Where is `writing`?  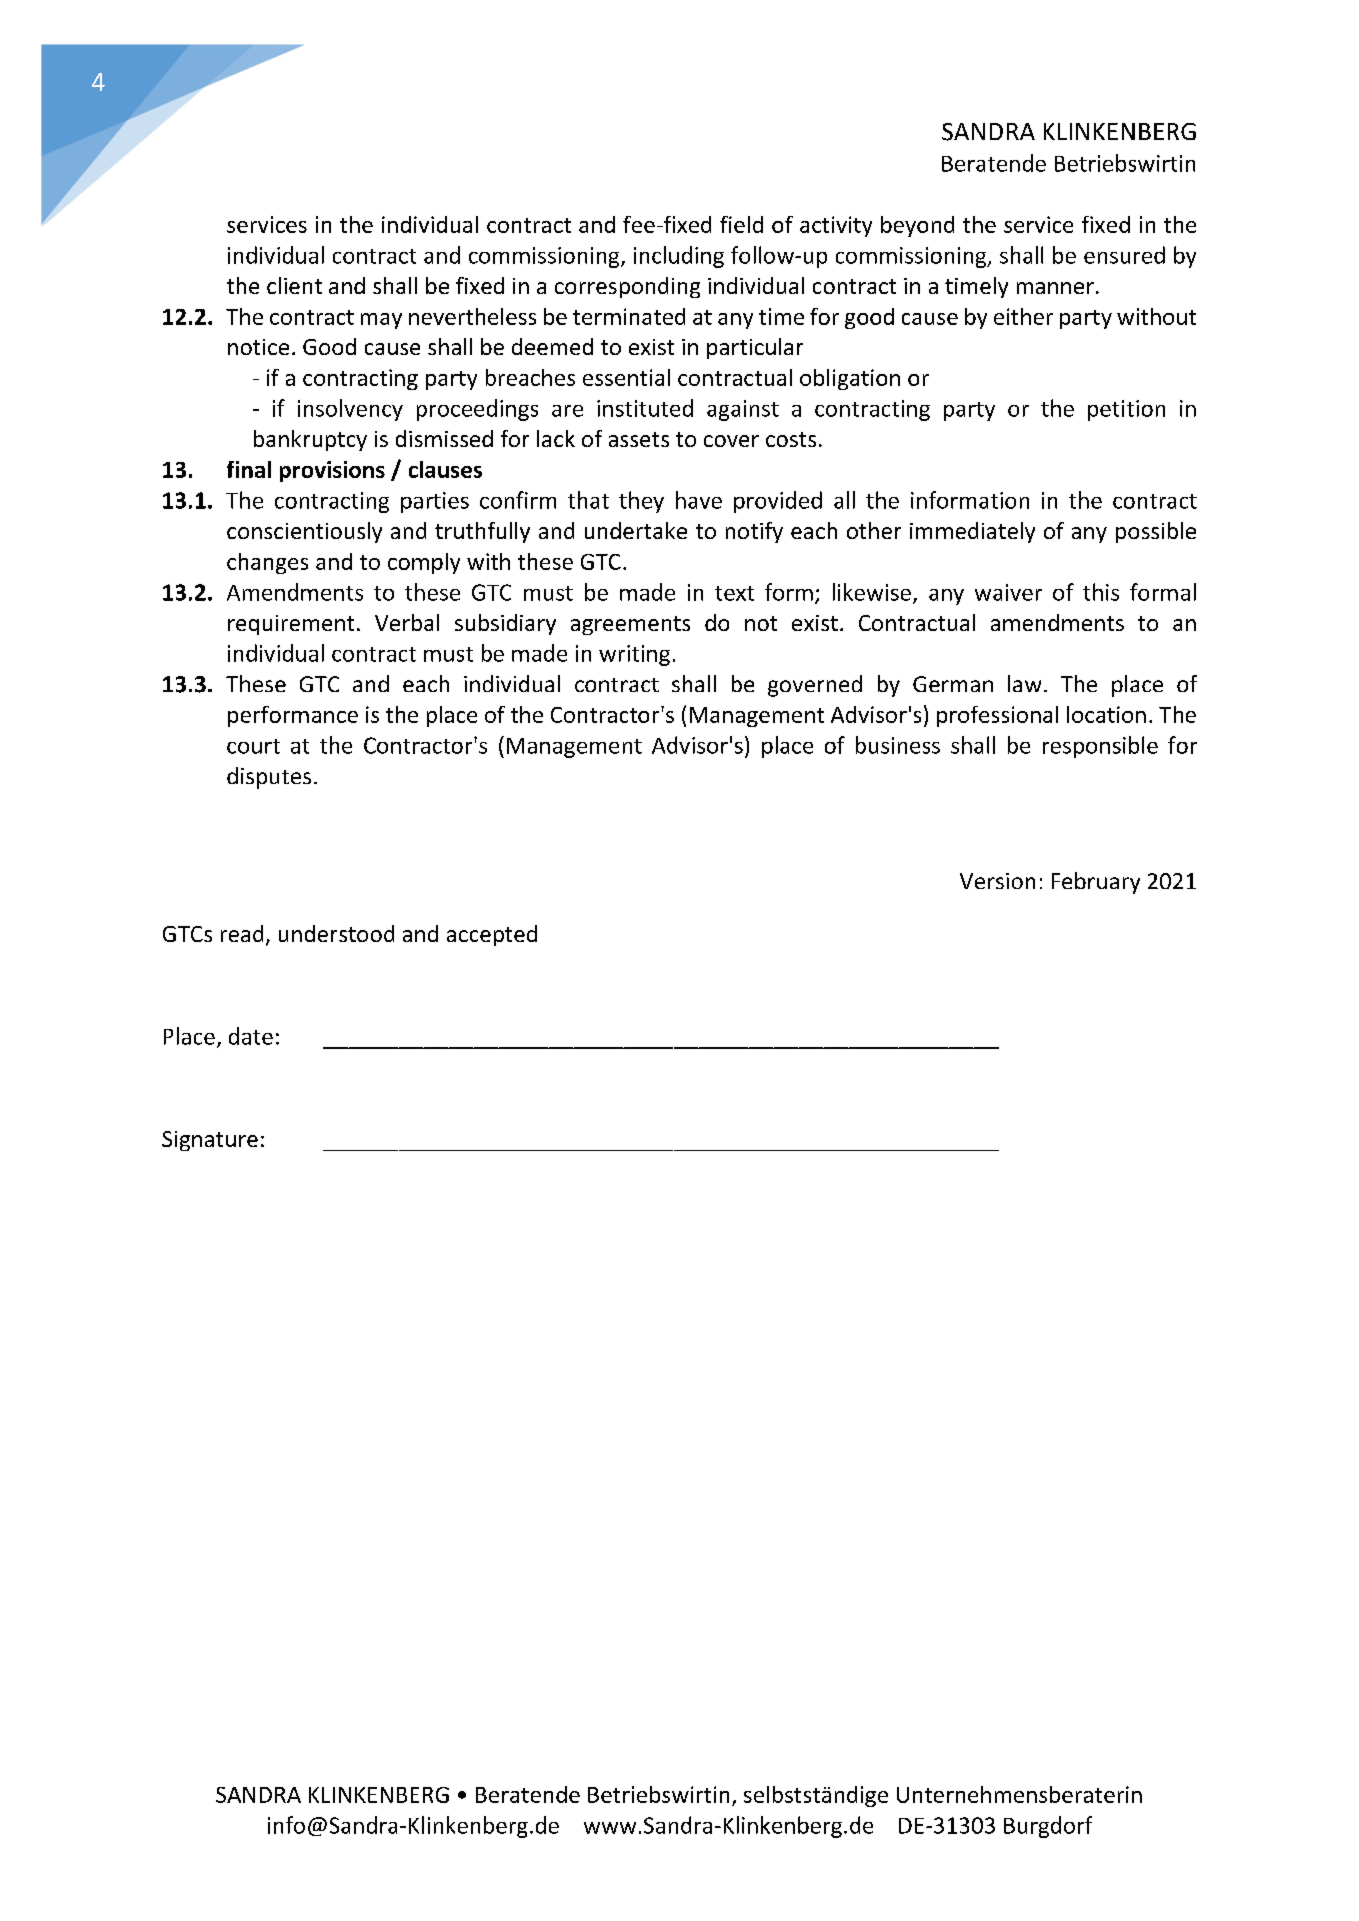 writing is located at coordinates (634, 655).
